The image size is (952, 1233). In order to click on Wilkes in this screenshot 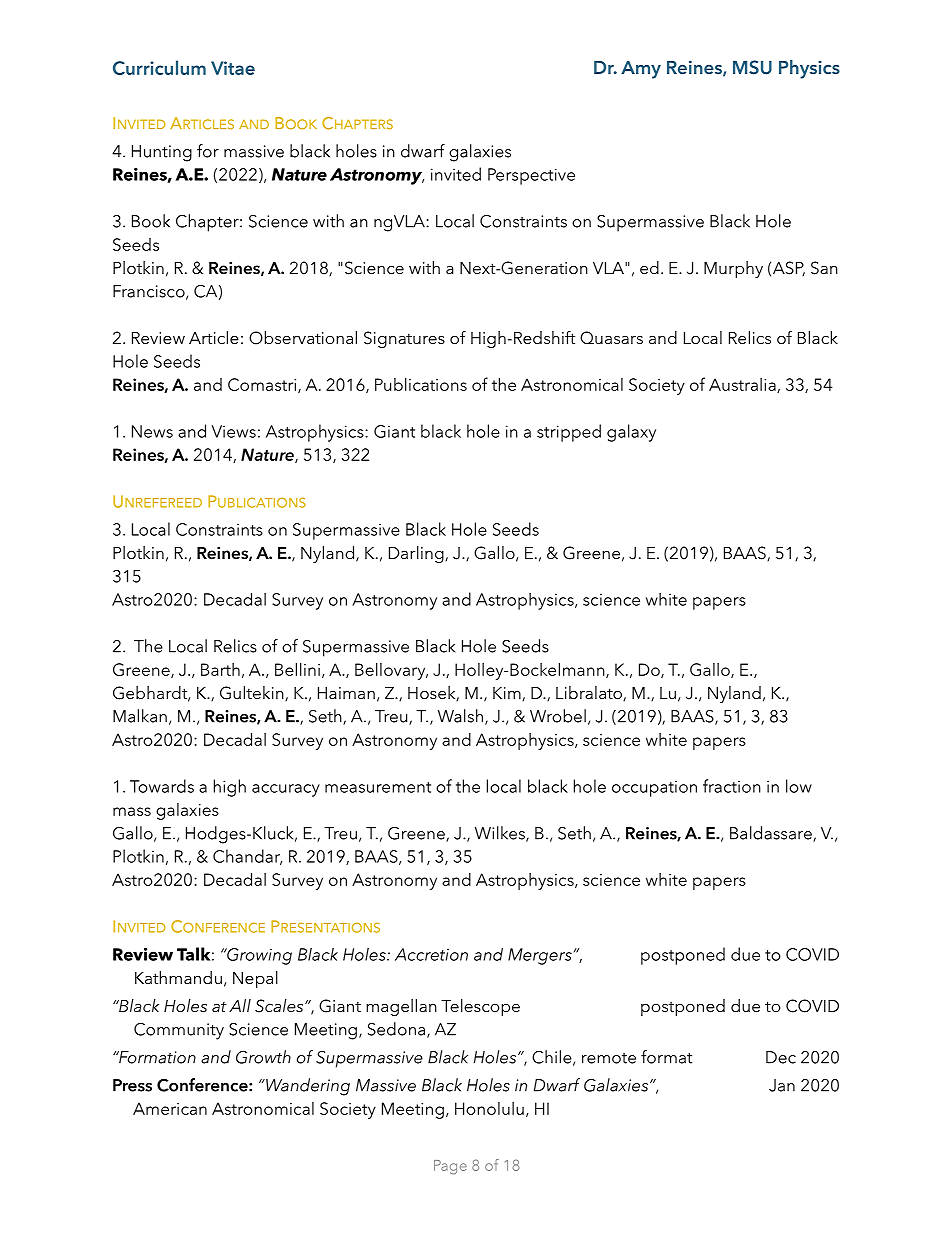, I will do `click(501, 834)`.
